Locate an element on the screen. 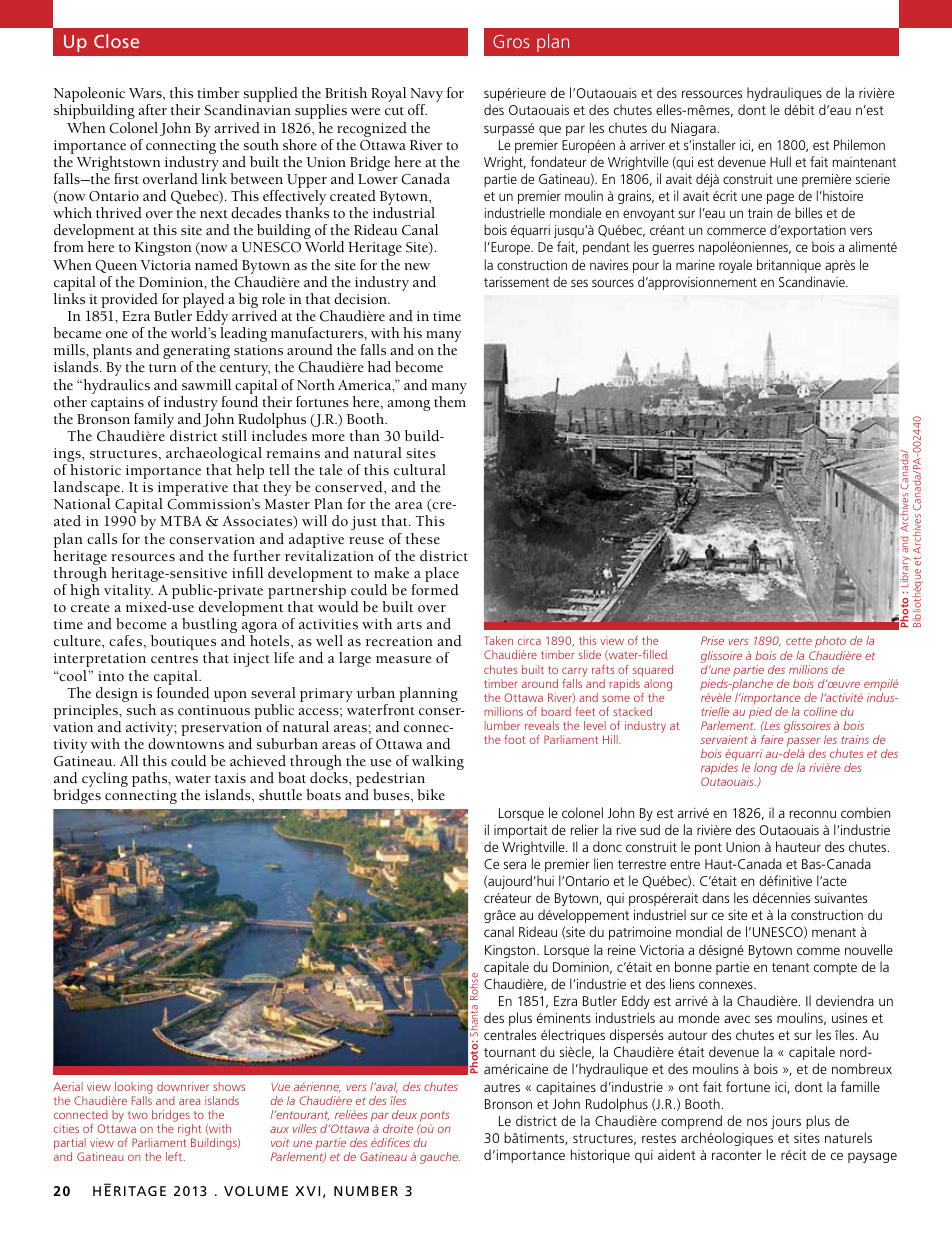 This screenshot has width=952, height=1233. cette is located at coordinates (799, 641).
